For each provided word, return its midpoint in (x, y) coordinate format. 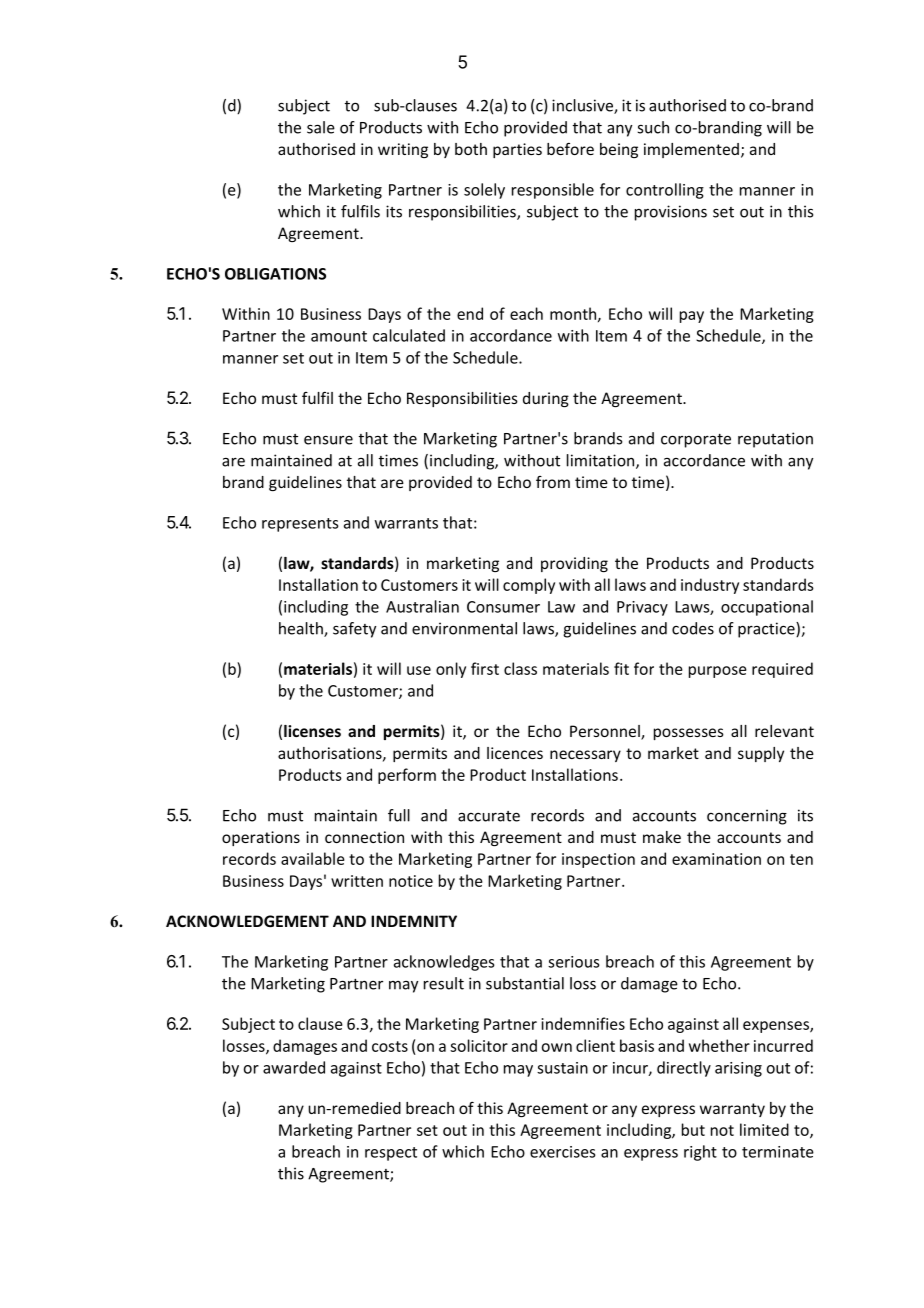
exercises (562, 1152)
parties (517, 150)
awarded (294, 1067)
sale (321, 127)
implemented (691, 150)
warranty (732, 1110)
